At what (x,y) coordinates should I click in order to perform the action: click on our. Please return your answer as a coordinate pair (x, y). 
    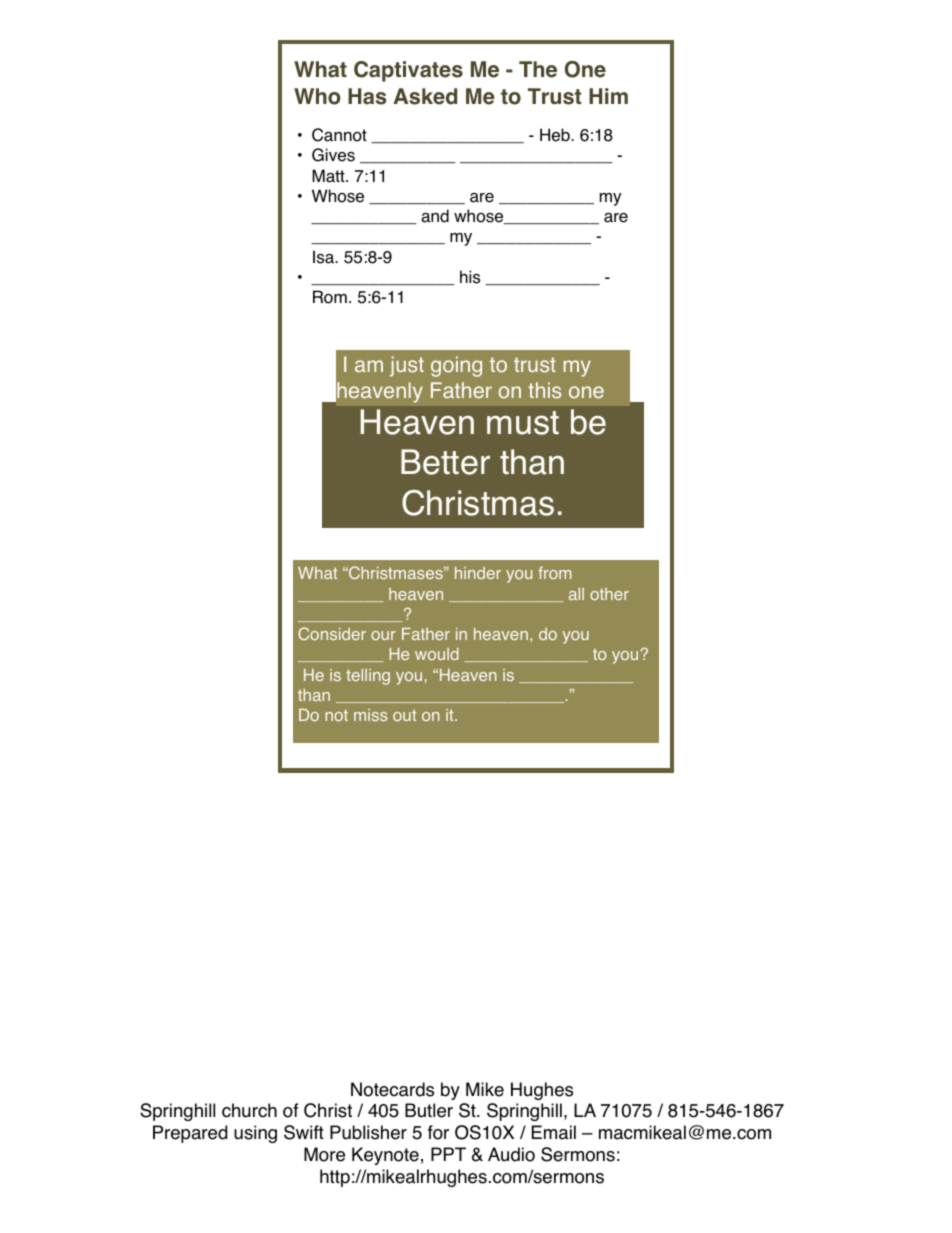
    Looking at the image, I should click on (383, 635).
